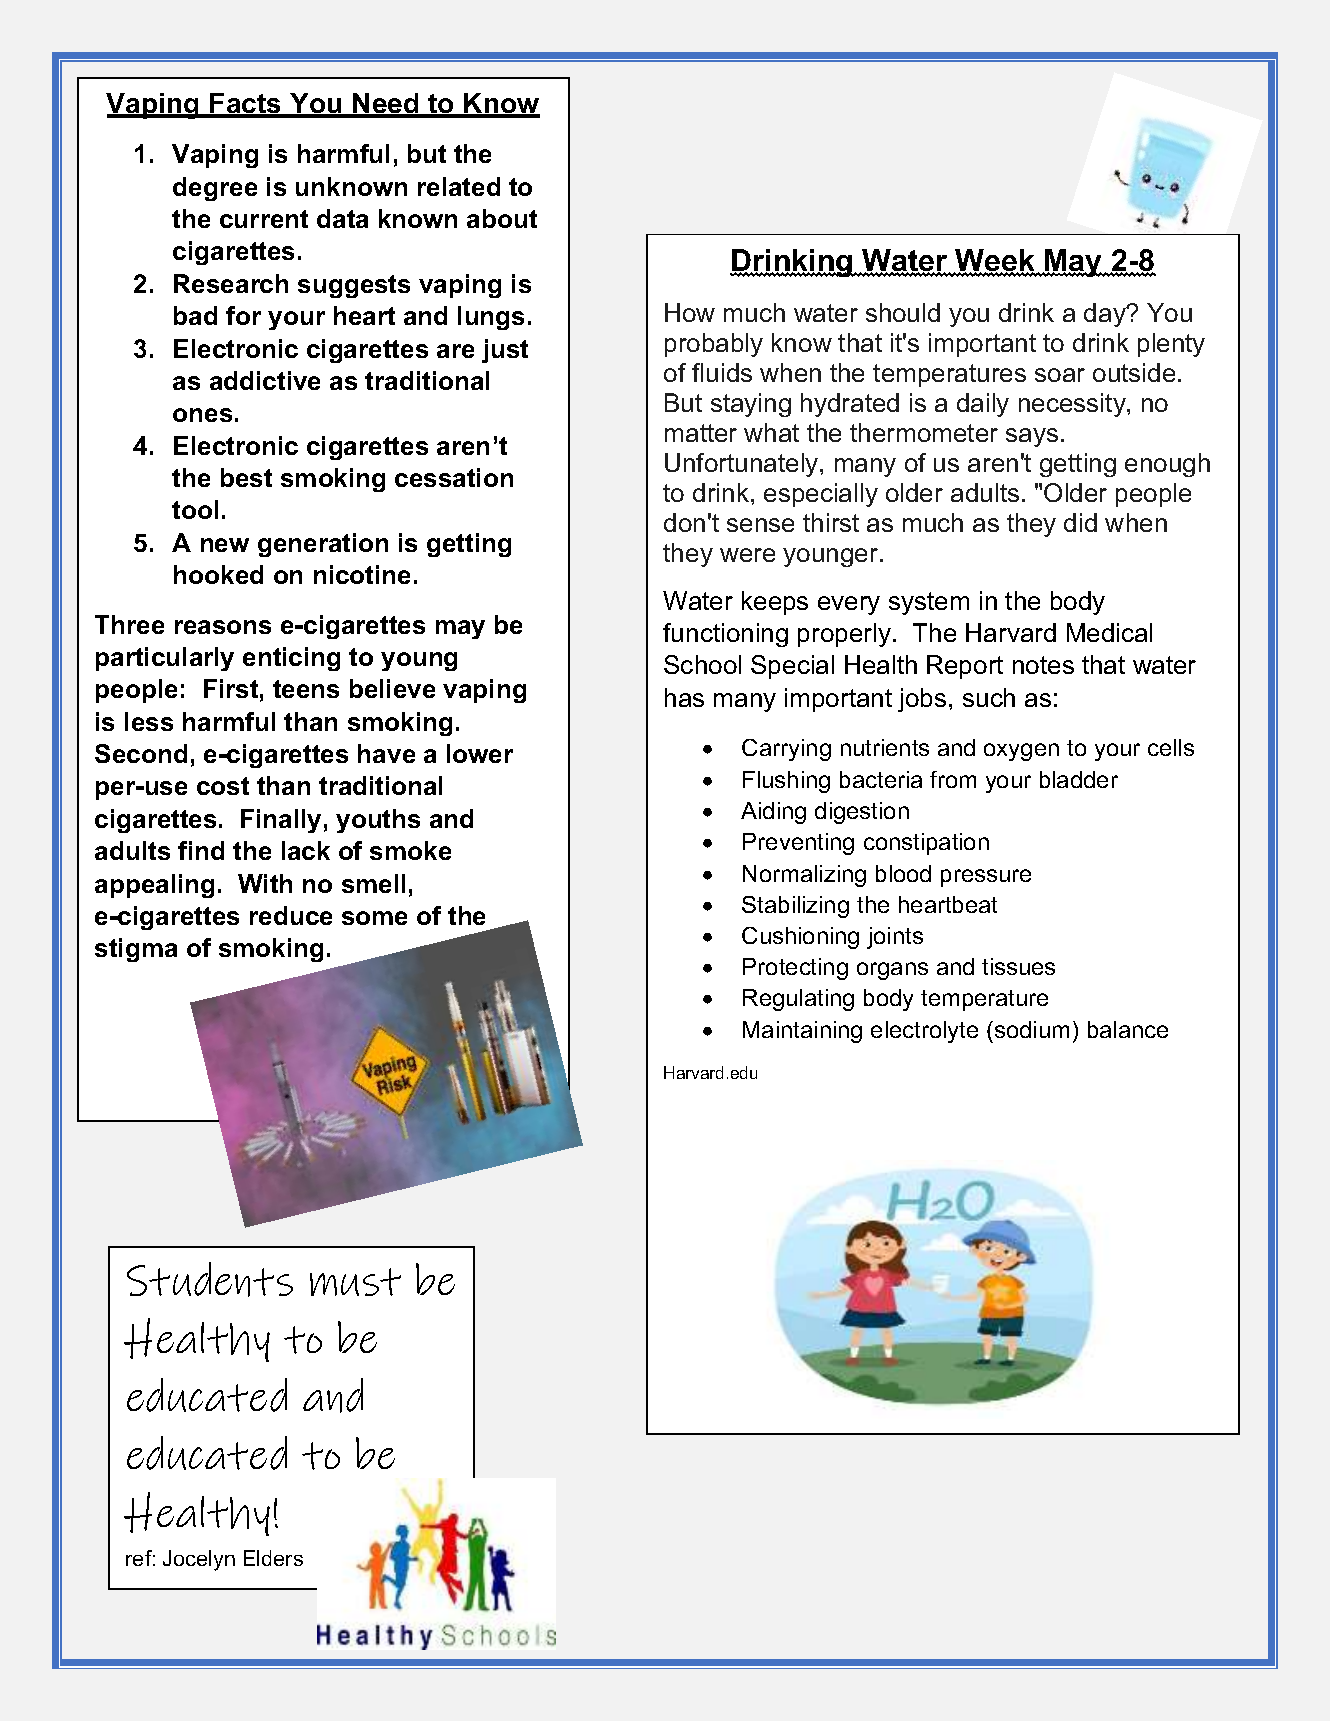  I want to click on notes, so click(1043, 665).
